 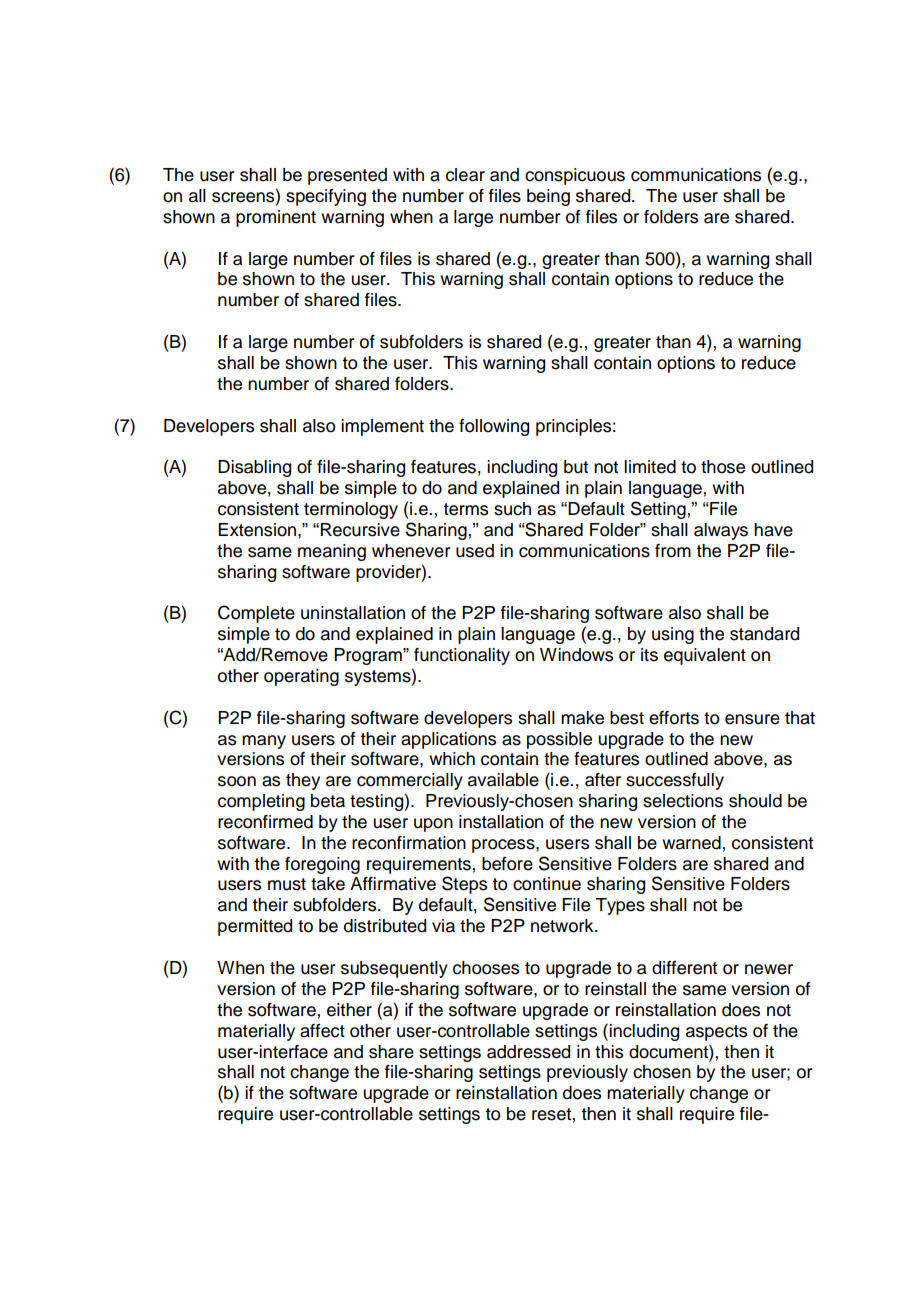 I want to click on warned, so click(x=691, y=843).
